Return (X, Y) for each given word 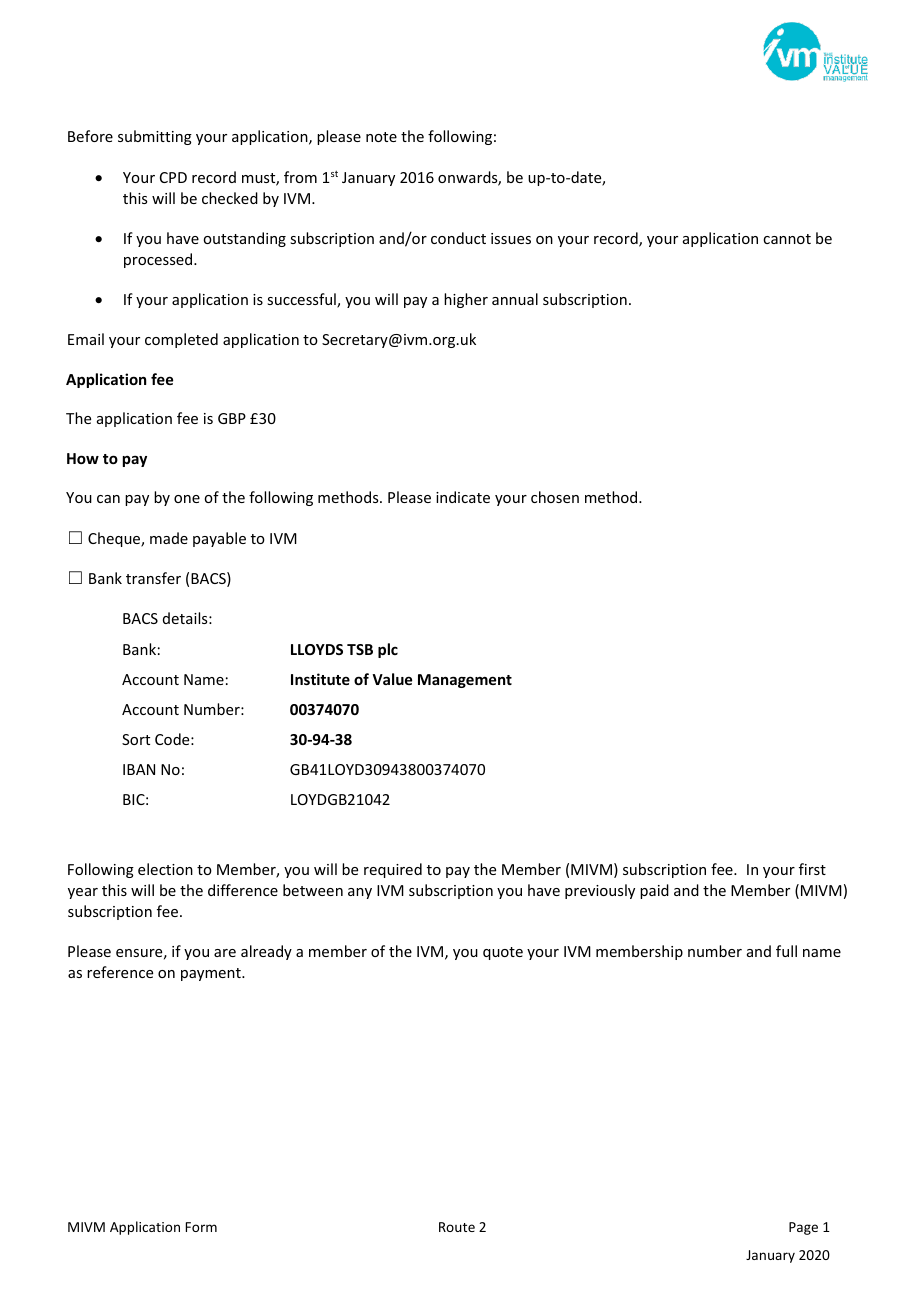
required (393, 870)
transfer (153, 578)
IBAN (139, 769)
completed (181, 340)
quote (503, 953)
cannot (787, 239)
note (381, 137)
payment (212, 974)
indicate (463, 497)
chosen (555, 497)
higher (466, 300)
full (786, 951)
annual (515, 299)
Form (201, 1227)
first (812, 869)
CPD (173, 177)
